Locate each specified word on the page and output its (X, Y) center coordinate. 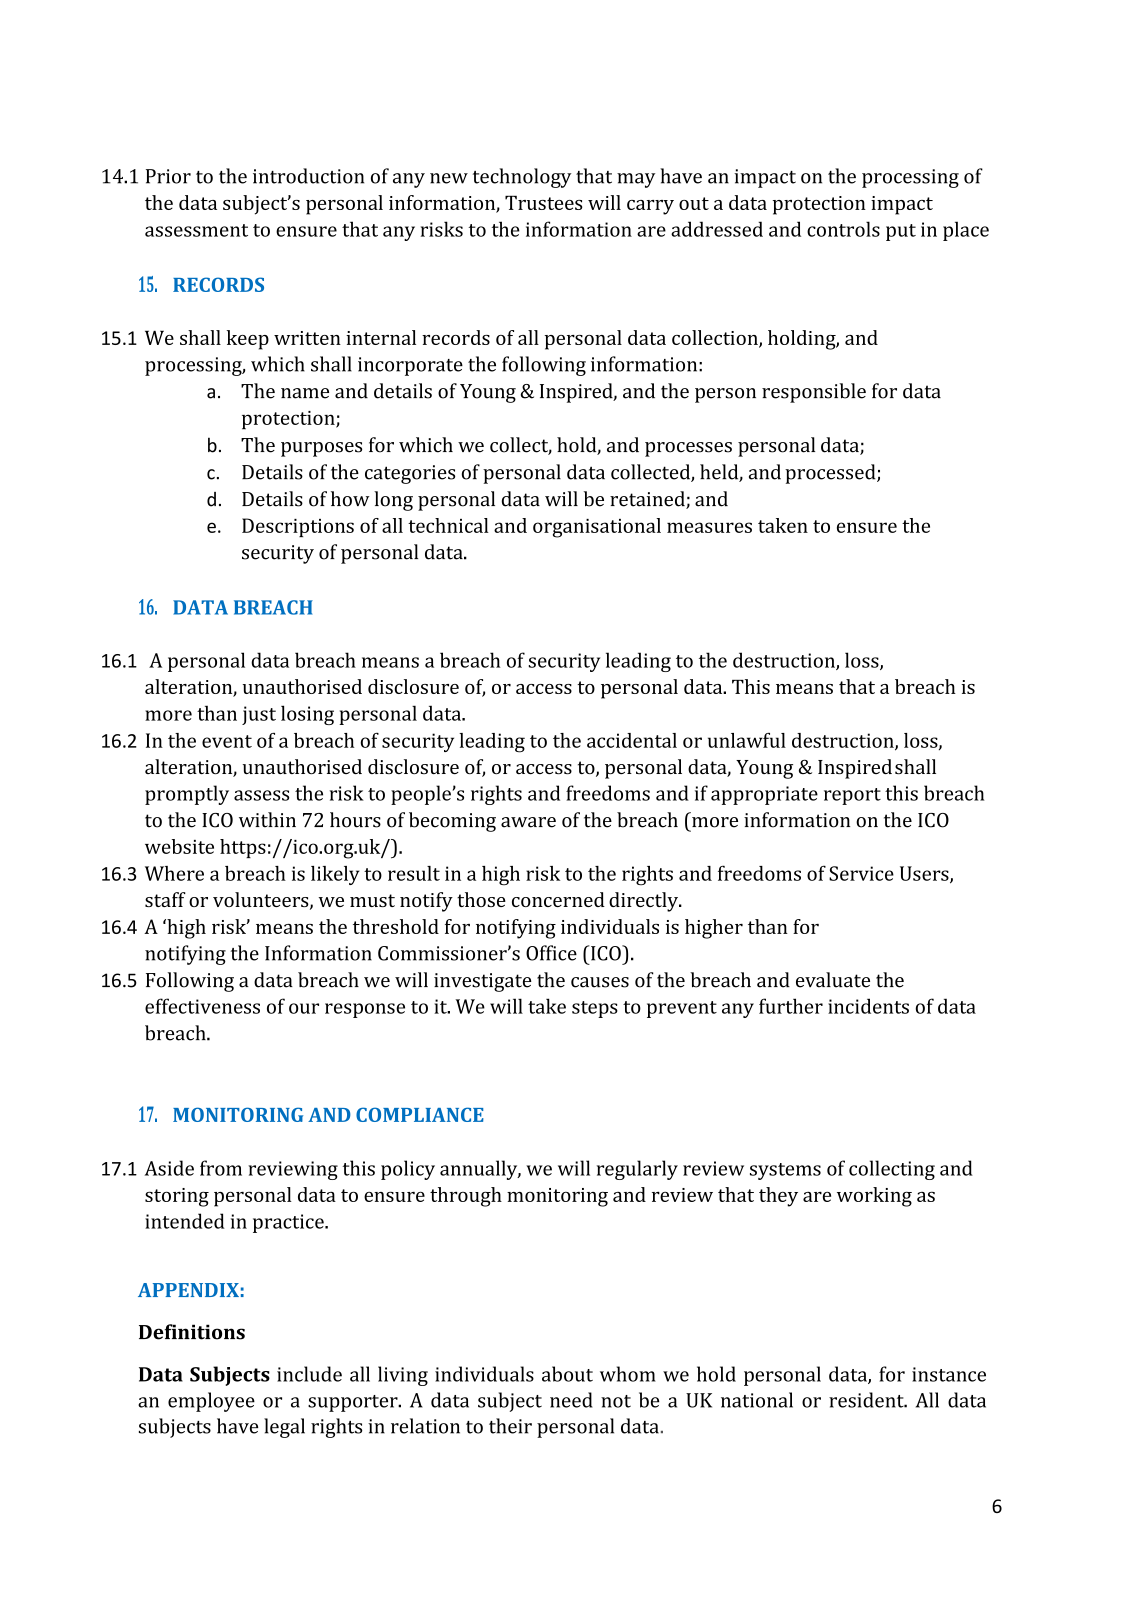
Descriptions (298, 527)
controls (843, 229)
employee (211, 1402)
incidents (868, 1006)
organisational (597, 528)
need (571, 1400)
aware (528, 822)
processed (831, 474)
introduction (308, 176)
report (852, 796)
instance (949, 1374)
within (267, 820)
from (221, 1168)
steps (595, 1009)
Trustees (543, 202)
